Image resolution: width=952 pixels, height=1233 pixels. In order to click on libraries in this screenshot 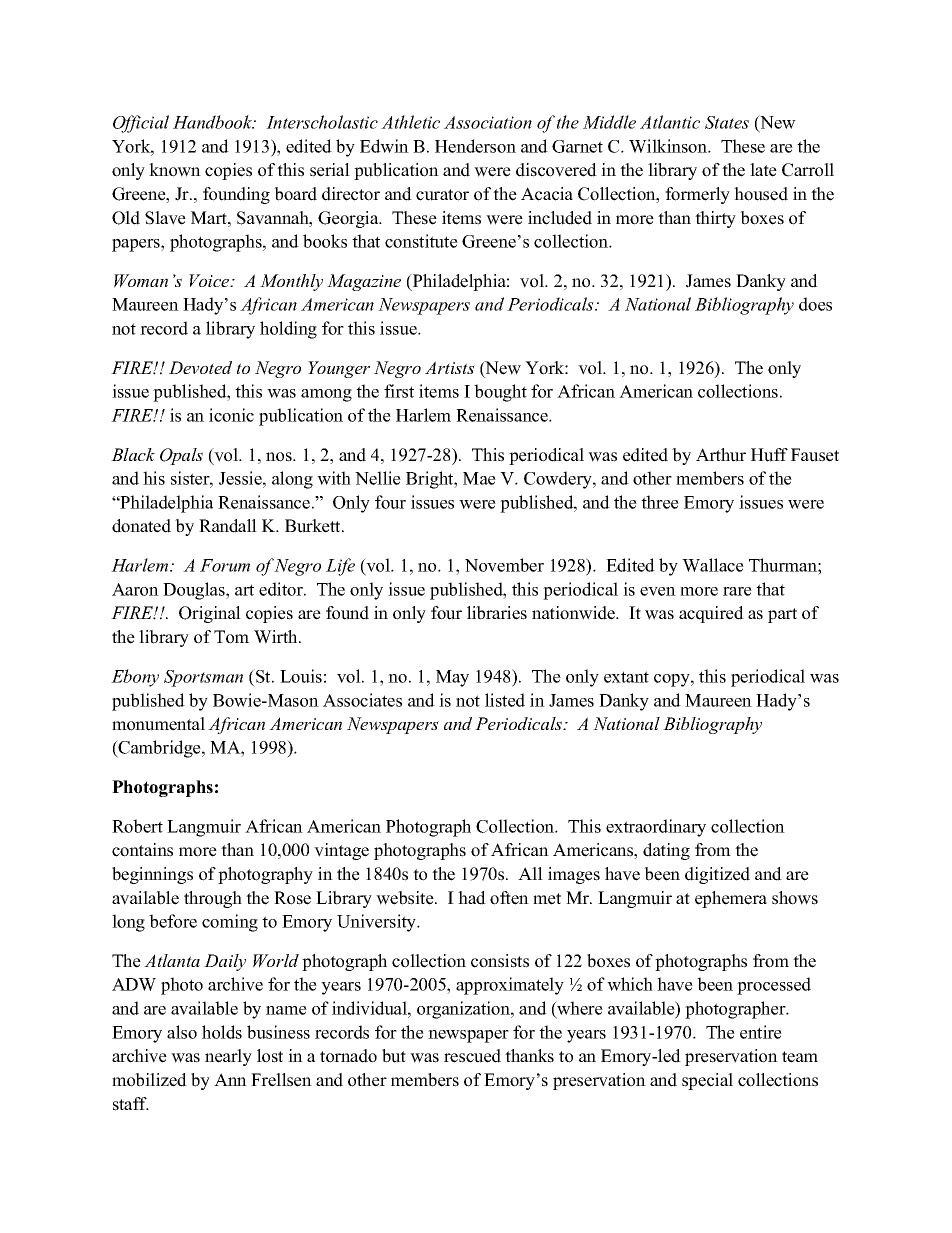, I will do `click(497, 613)`.
